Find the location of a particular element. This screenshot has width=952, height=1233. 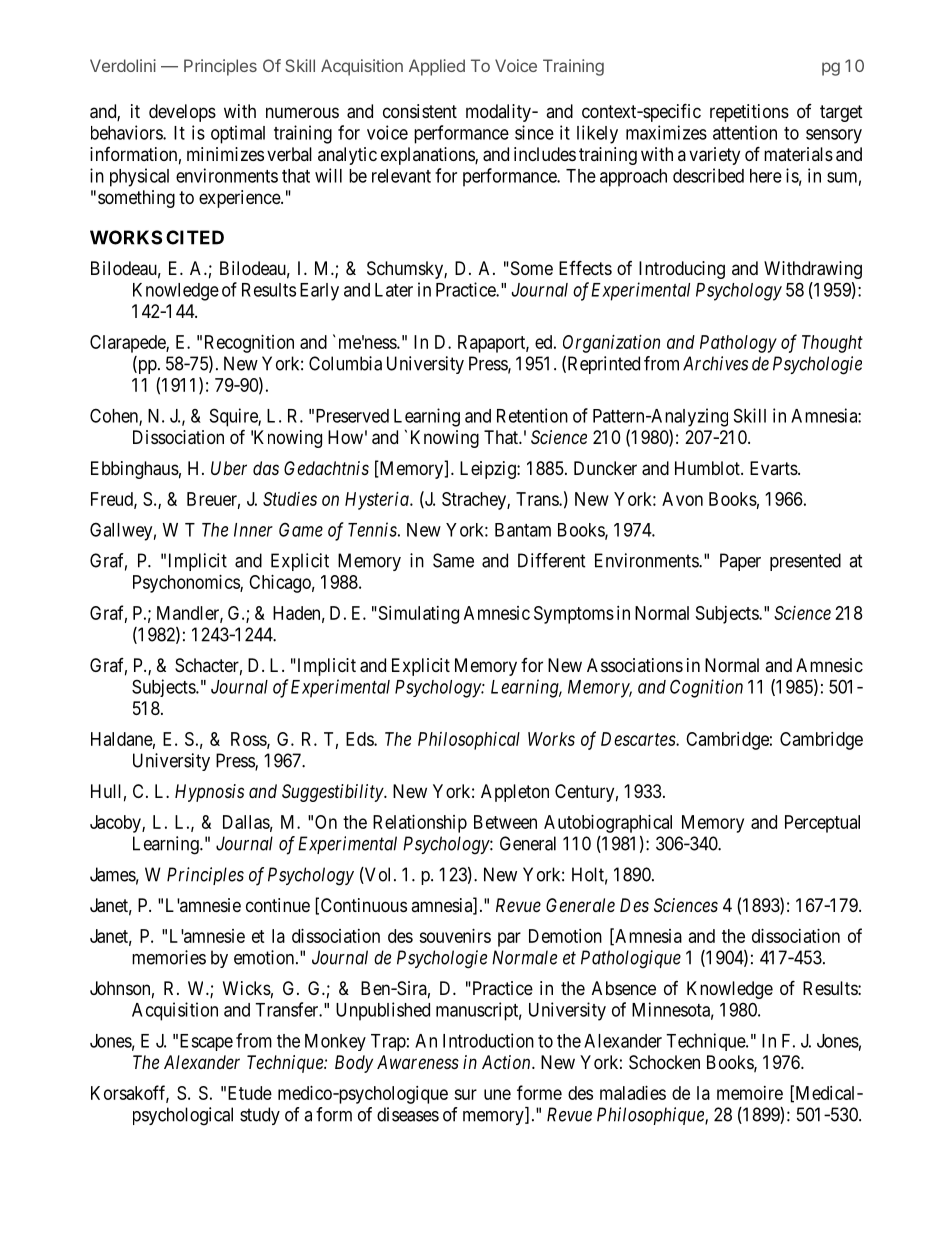

develops is located at coordinates (182, 113).
